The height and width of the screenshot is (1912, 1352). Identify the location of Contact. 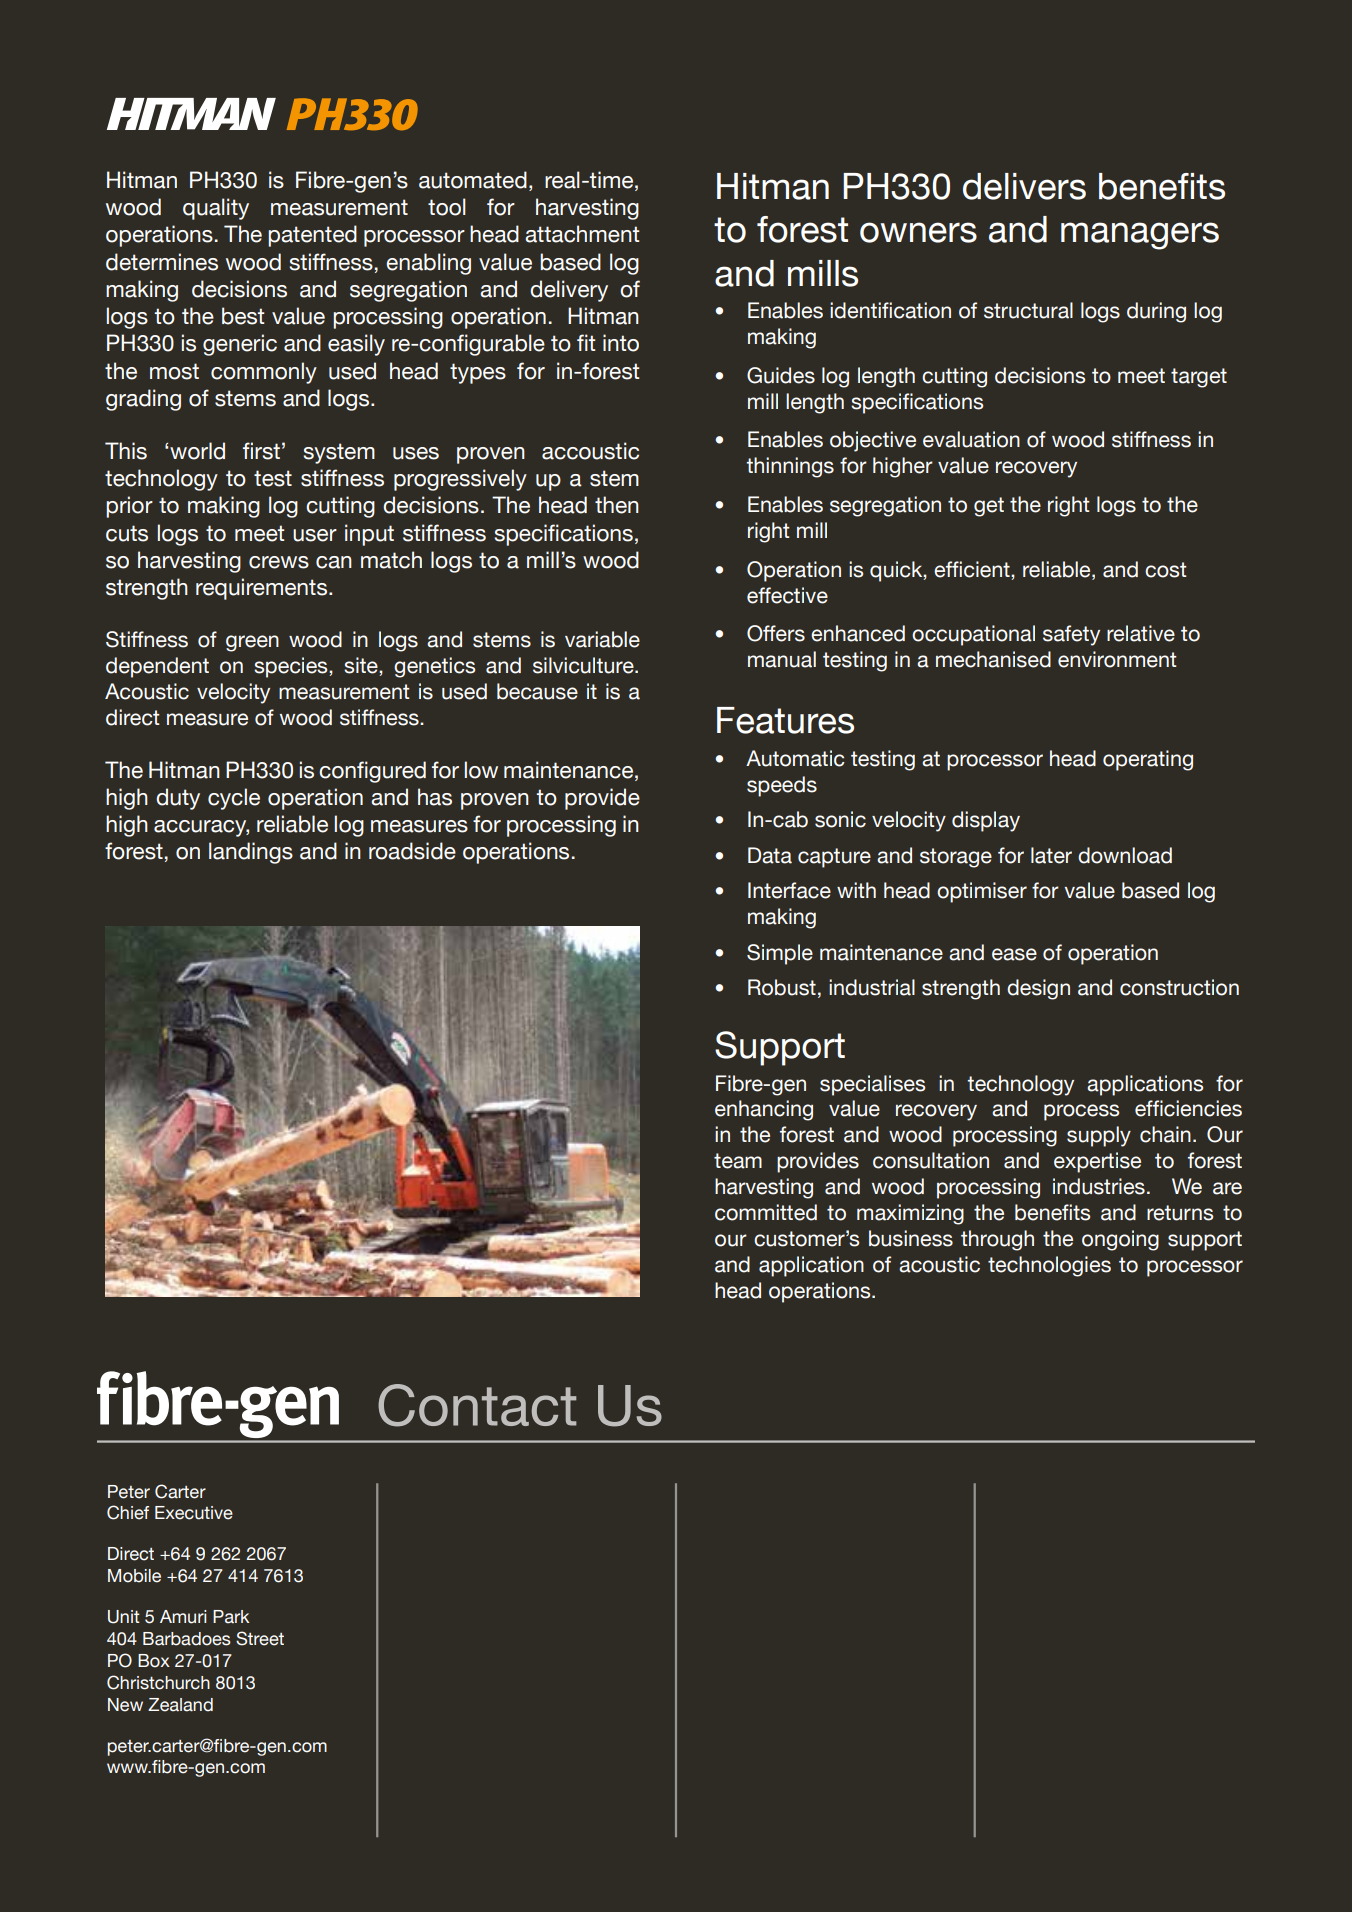
(477, 1405).
